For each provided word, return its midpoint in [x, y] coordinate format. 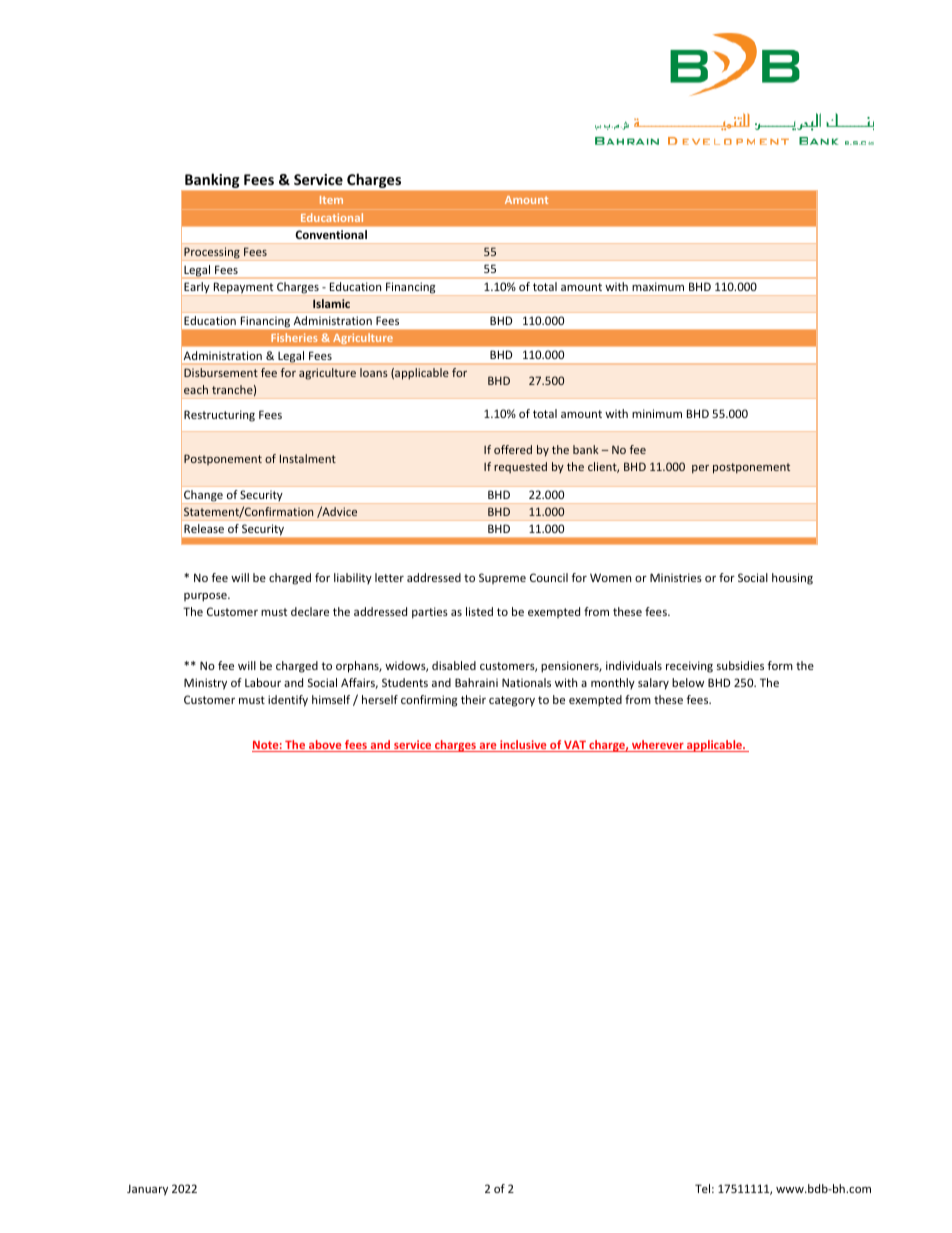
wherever [658, 746]
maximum [658, 286]
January [147, 1190]
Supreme [502, 578]
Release [204, 528]
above [325, 746]
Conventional [331, 234]
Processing [212, 254]
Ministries [676, 577]
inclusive [523, 746]
